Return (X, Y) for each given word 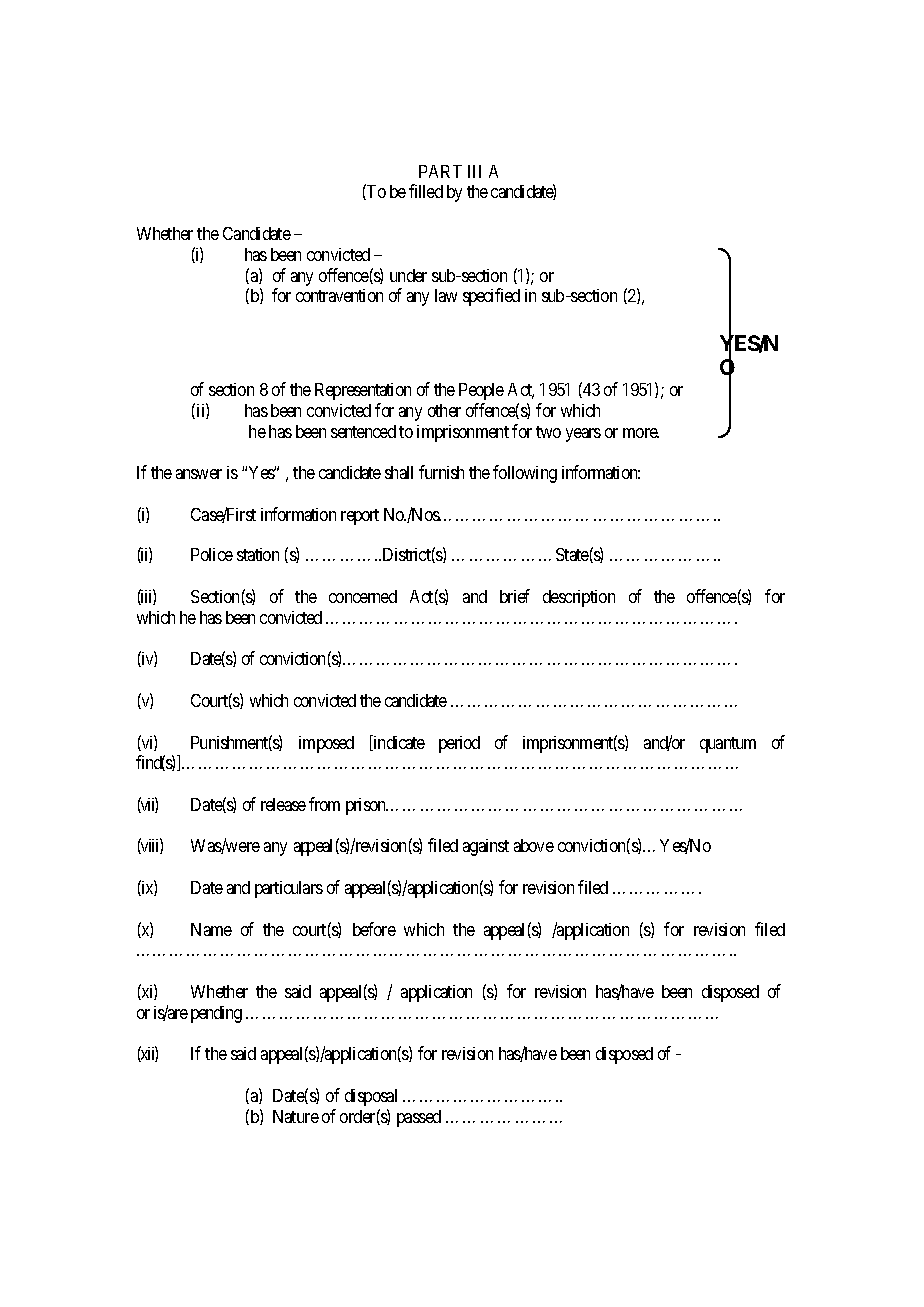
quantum (728, 745)
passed (419, 1118)
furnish (441, 472)
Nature (296, 1116)
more (641, 433)
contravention (339, 295)
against (486, 847)
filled (426, 191)
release (283, 804)
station (258, 554)
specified (491, 297)
